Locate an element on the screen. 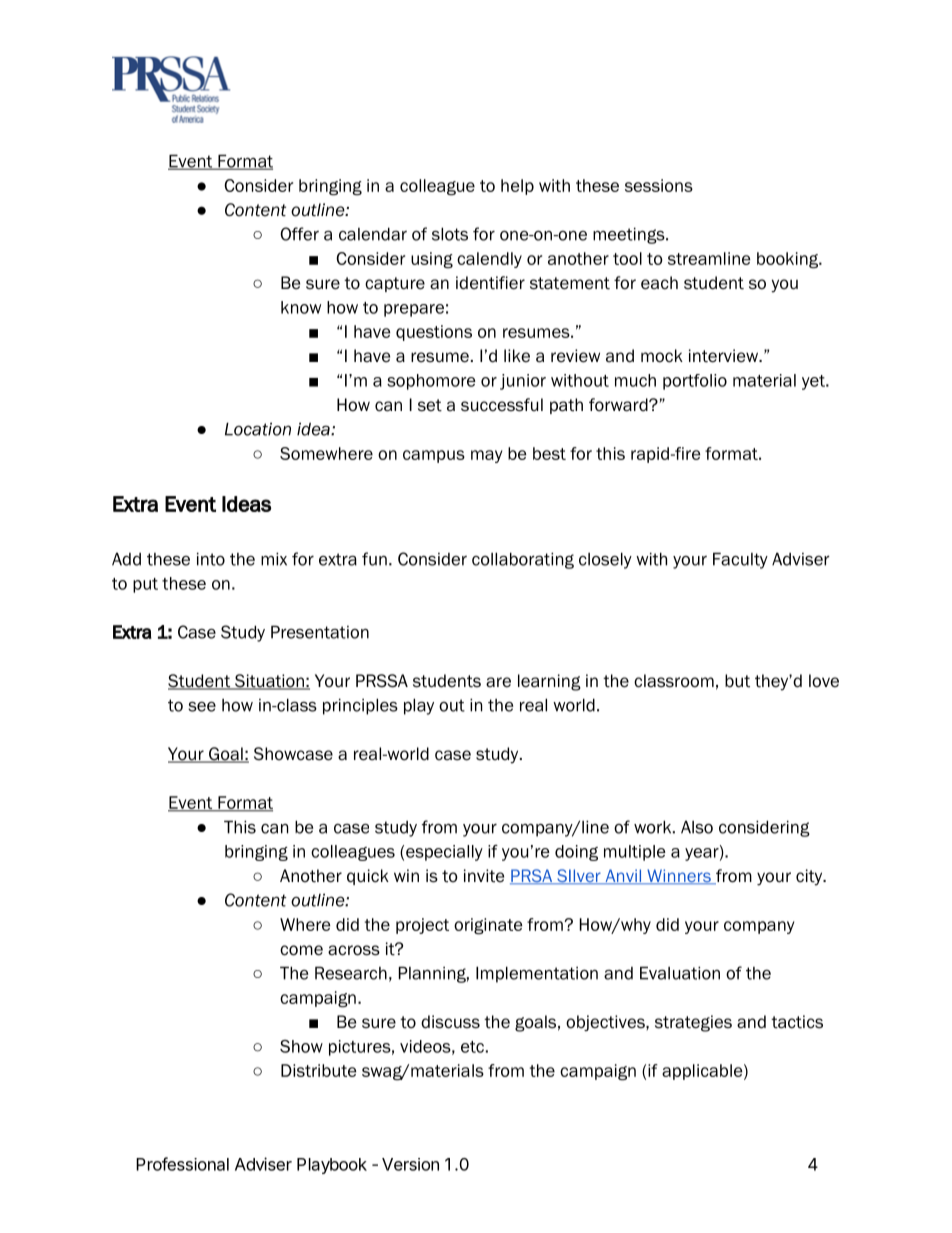  booking is located at coordinates (789, 260).
